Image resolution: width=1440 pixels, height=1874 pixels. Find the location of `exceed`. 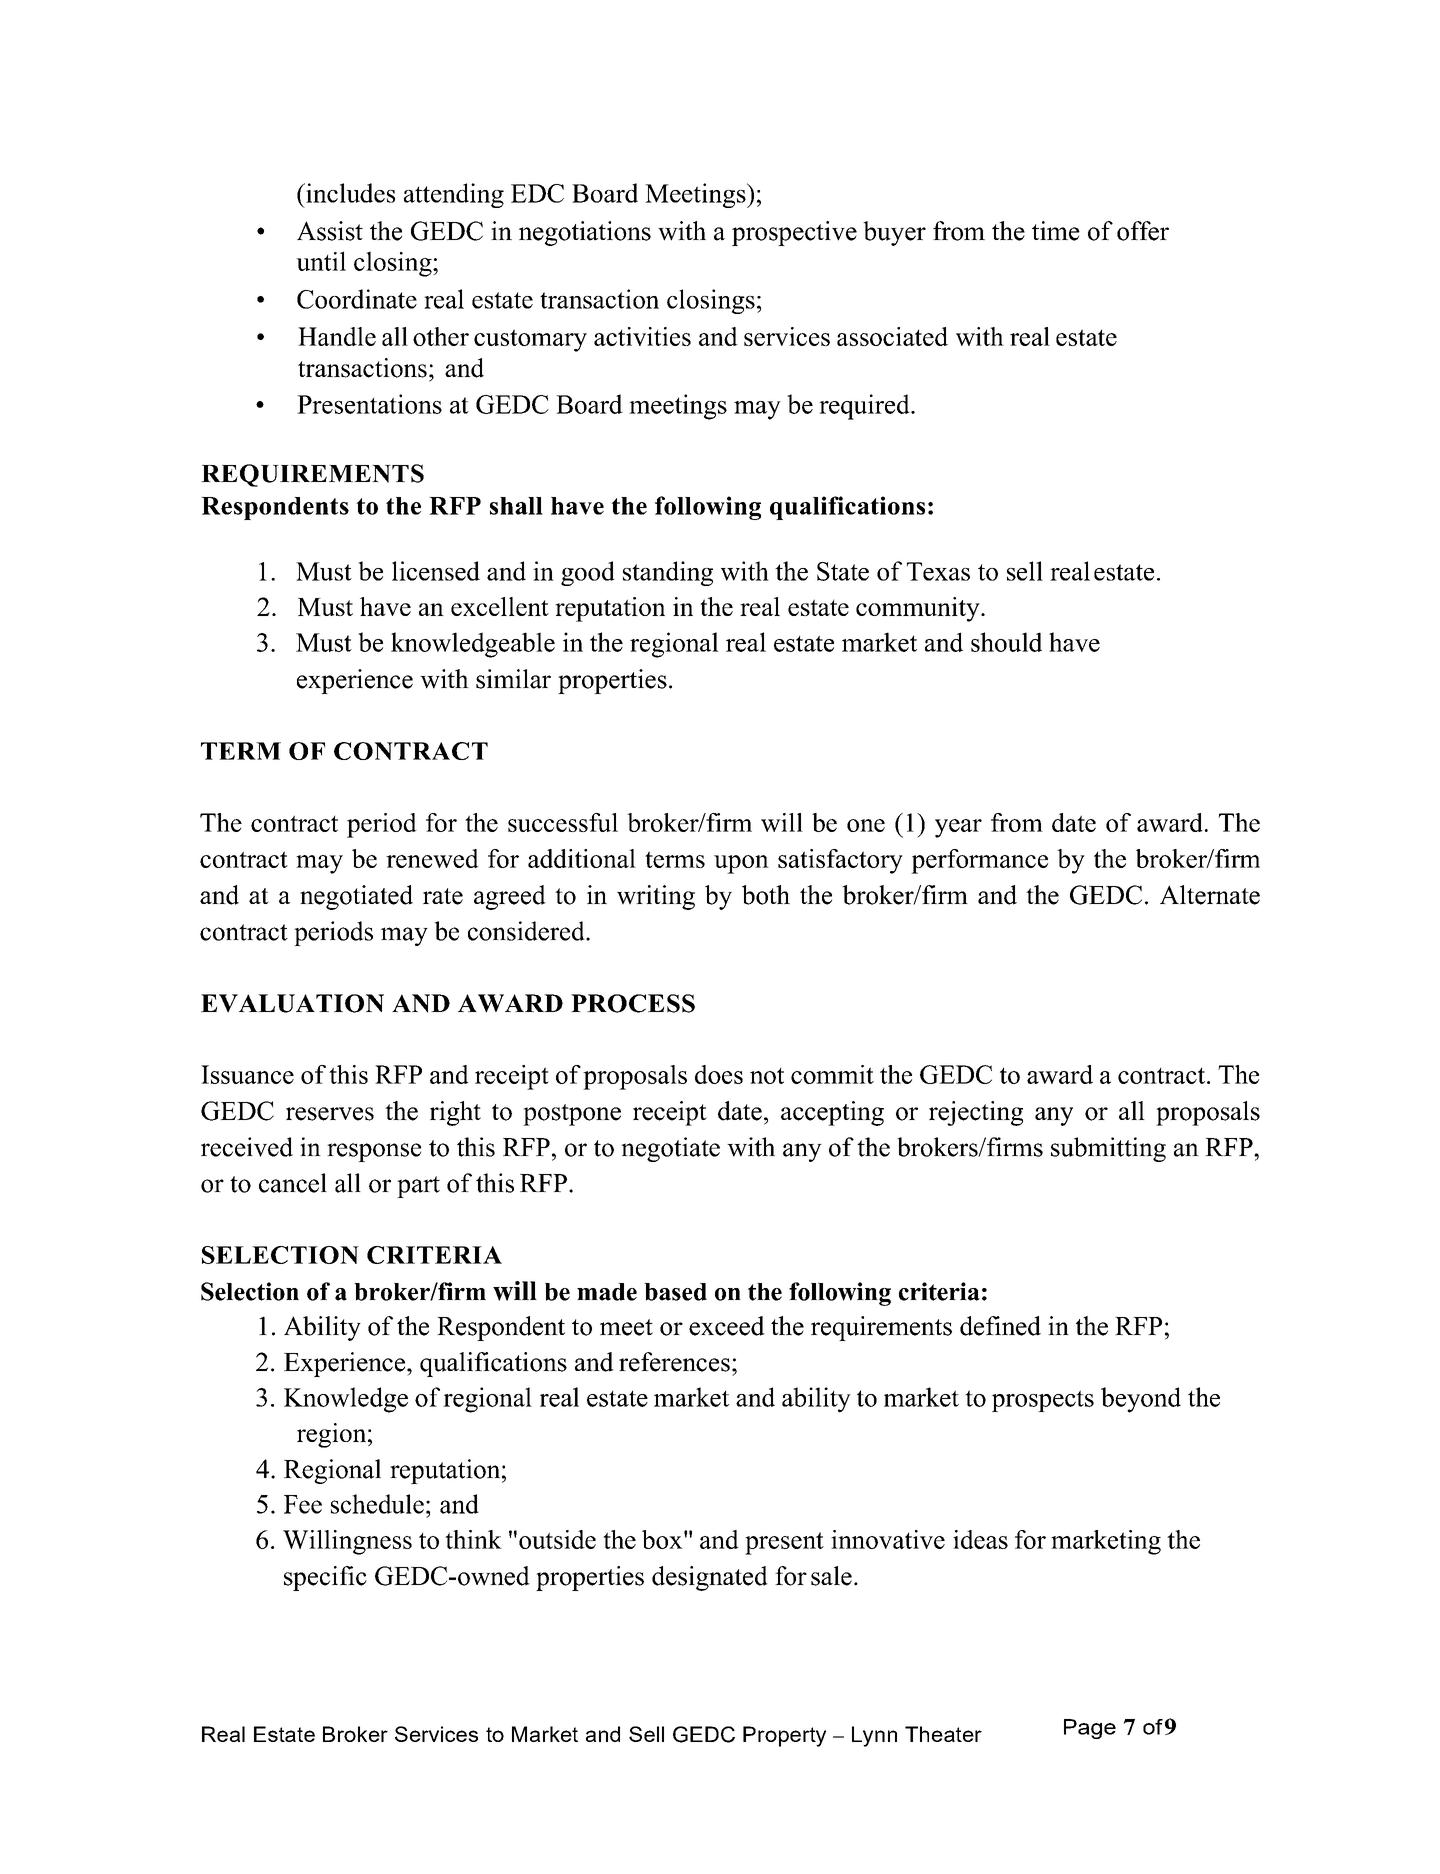

exceed is located at coordinates (727, 1326).
